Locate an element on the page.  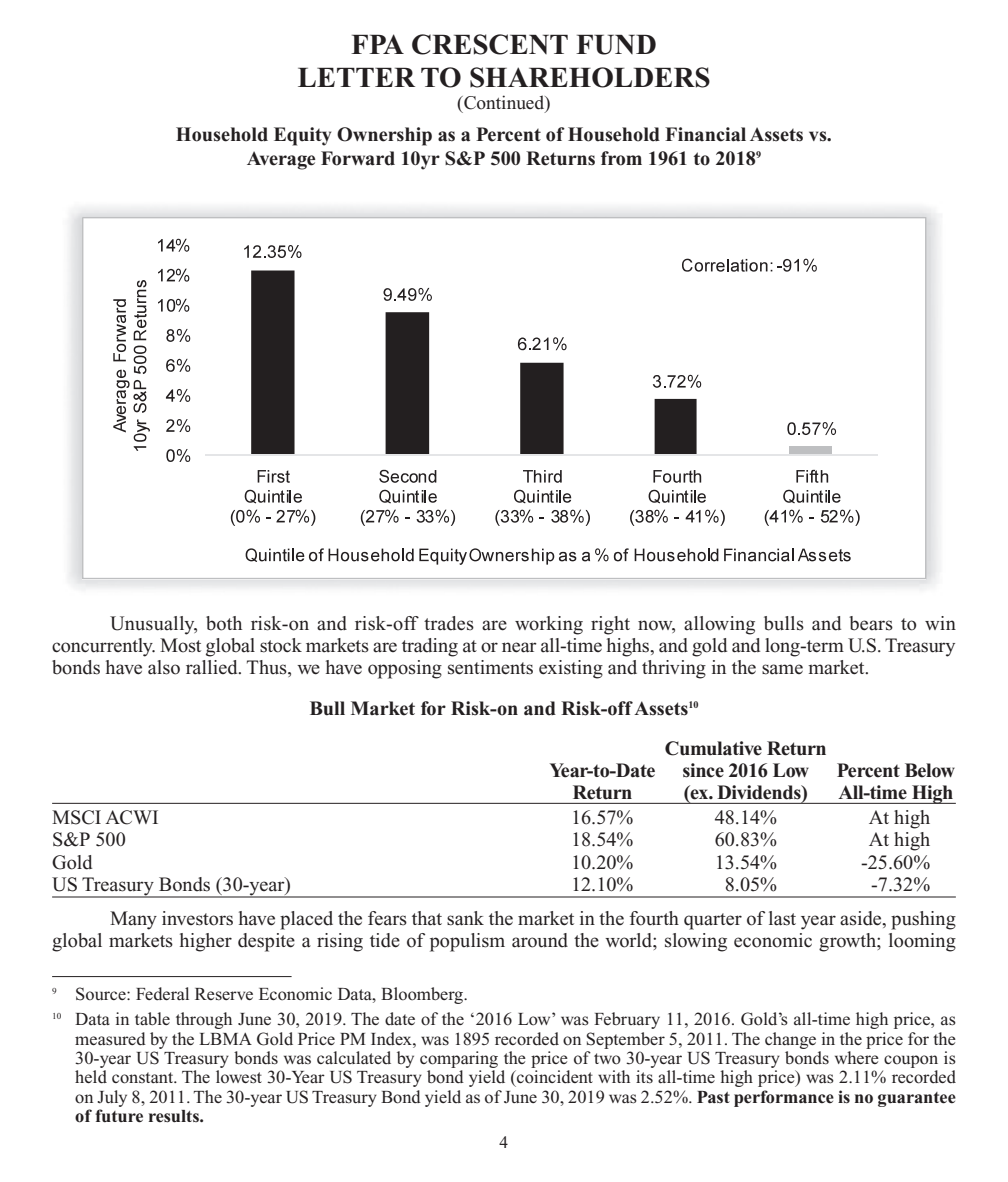
constant is located at coordinates (144, 1078).
